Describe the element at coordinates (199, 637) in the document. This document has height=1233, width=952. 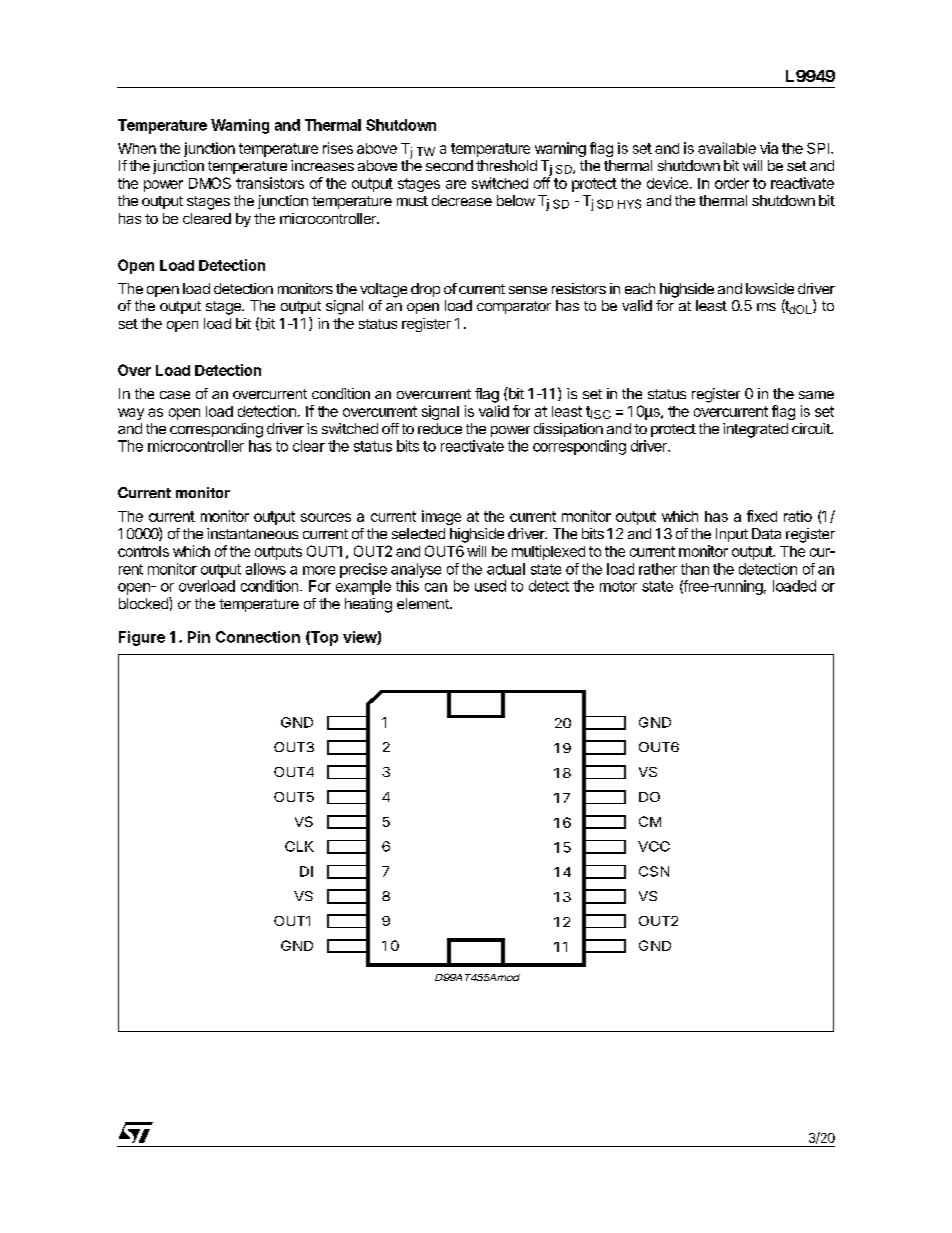
I see `Pin` at that location.
